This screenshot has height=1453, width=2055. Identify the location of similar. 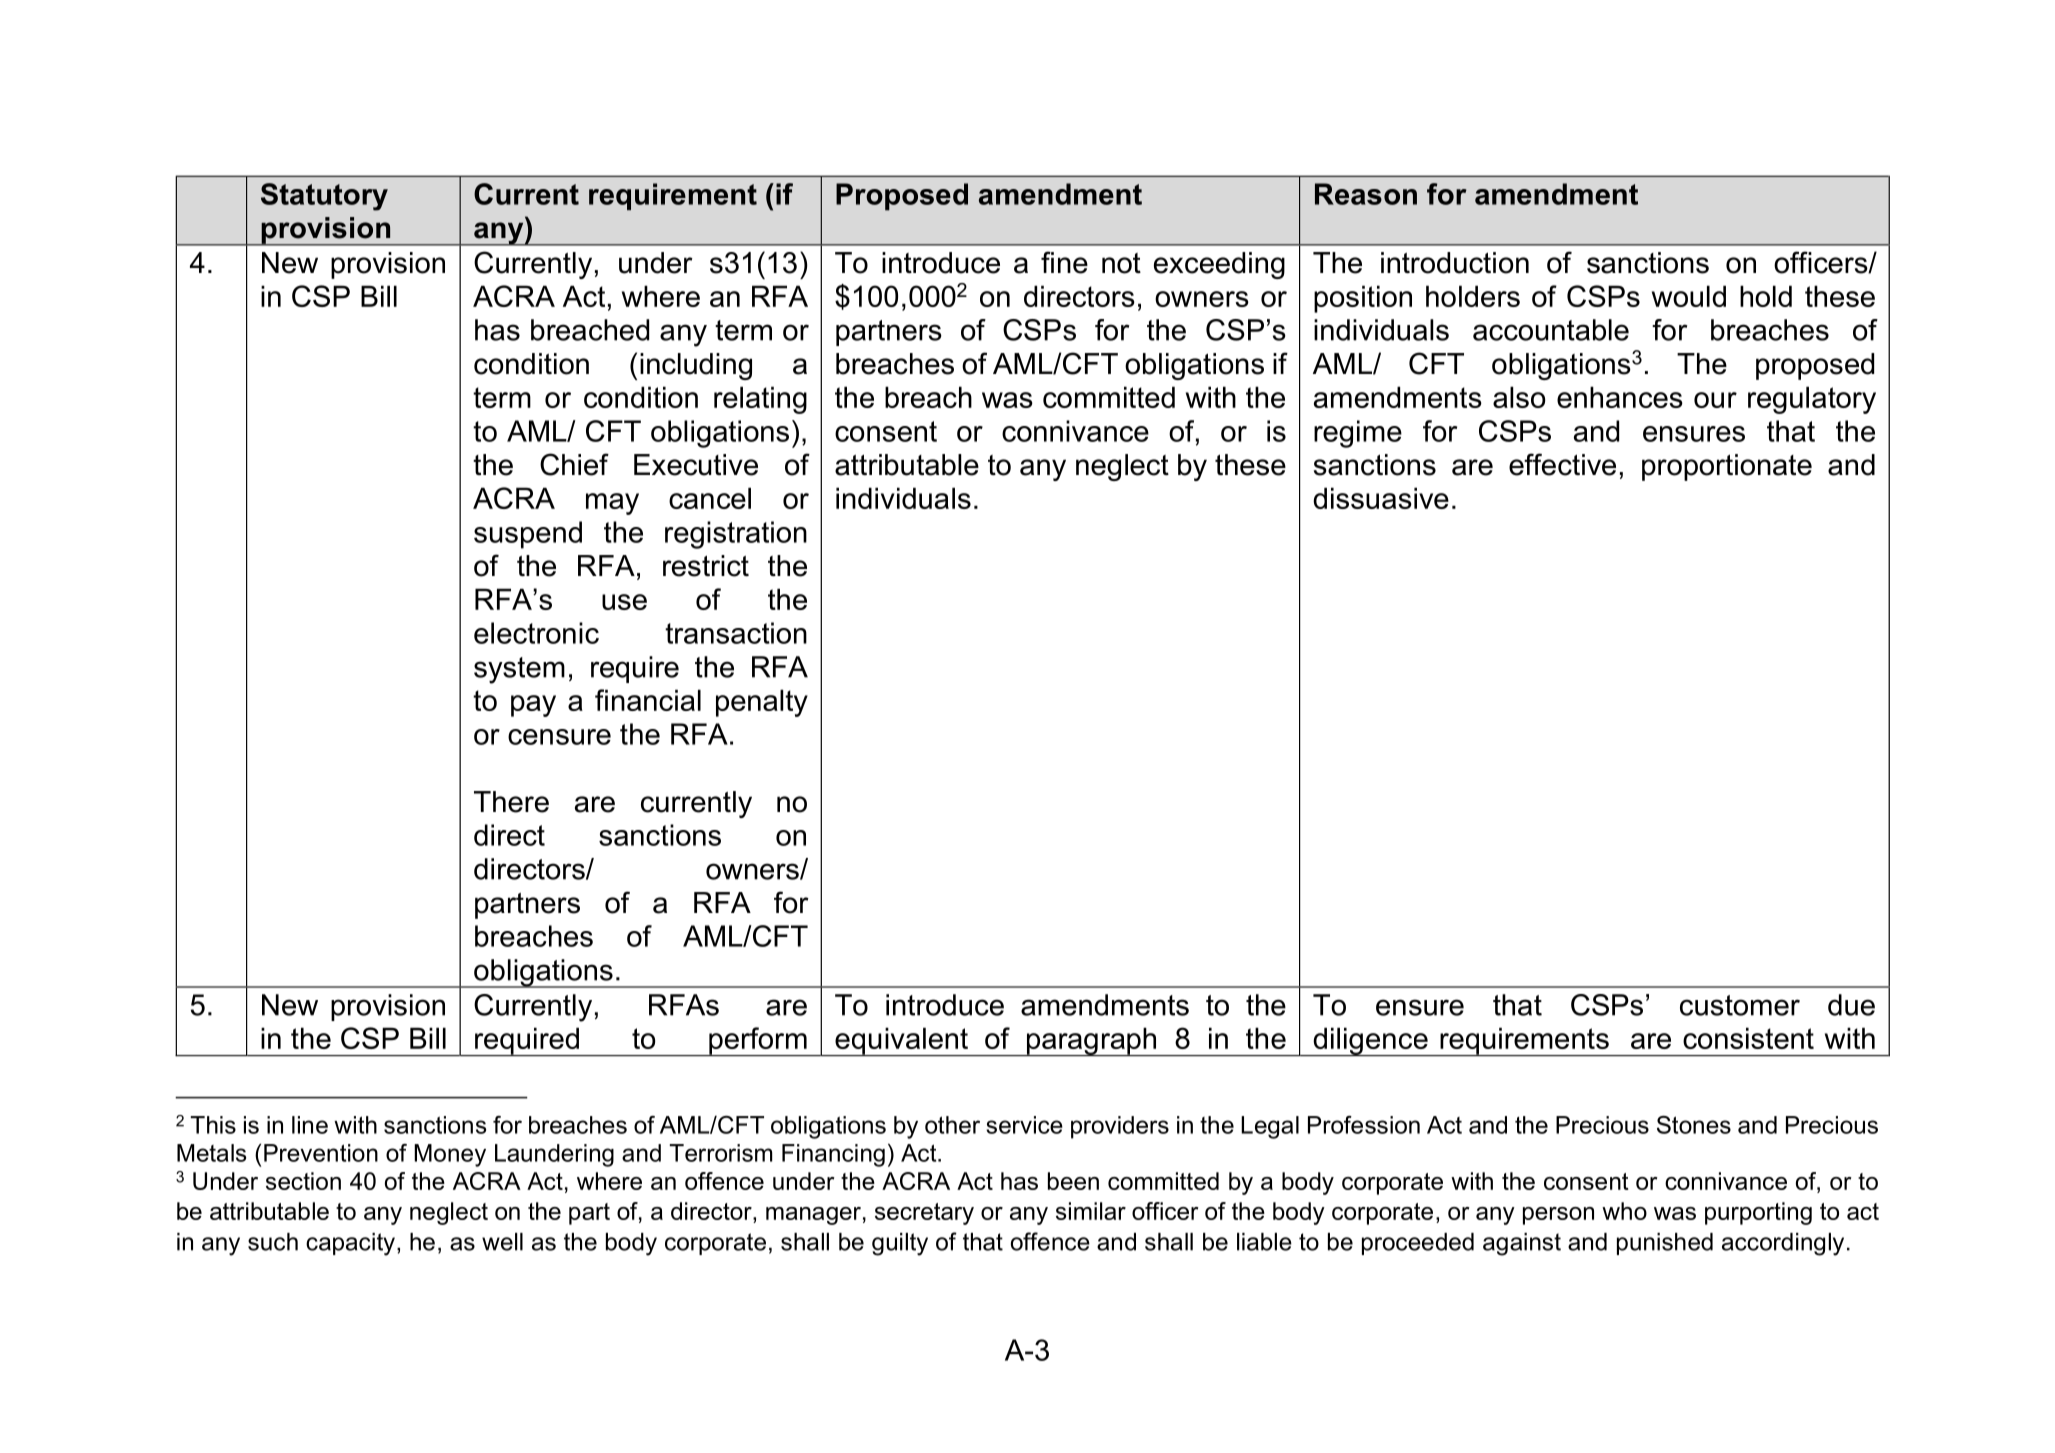
(1091, 1211).
